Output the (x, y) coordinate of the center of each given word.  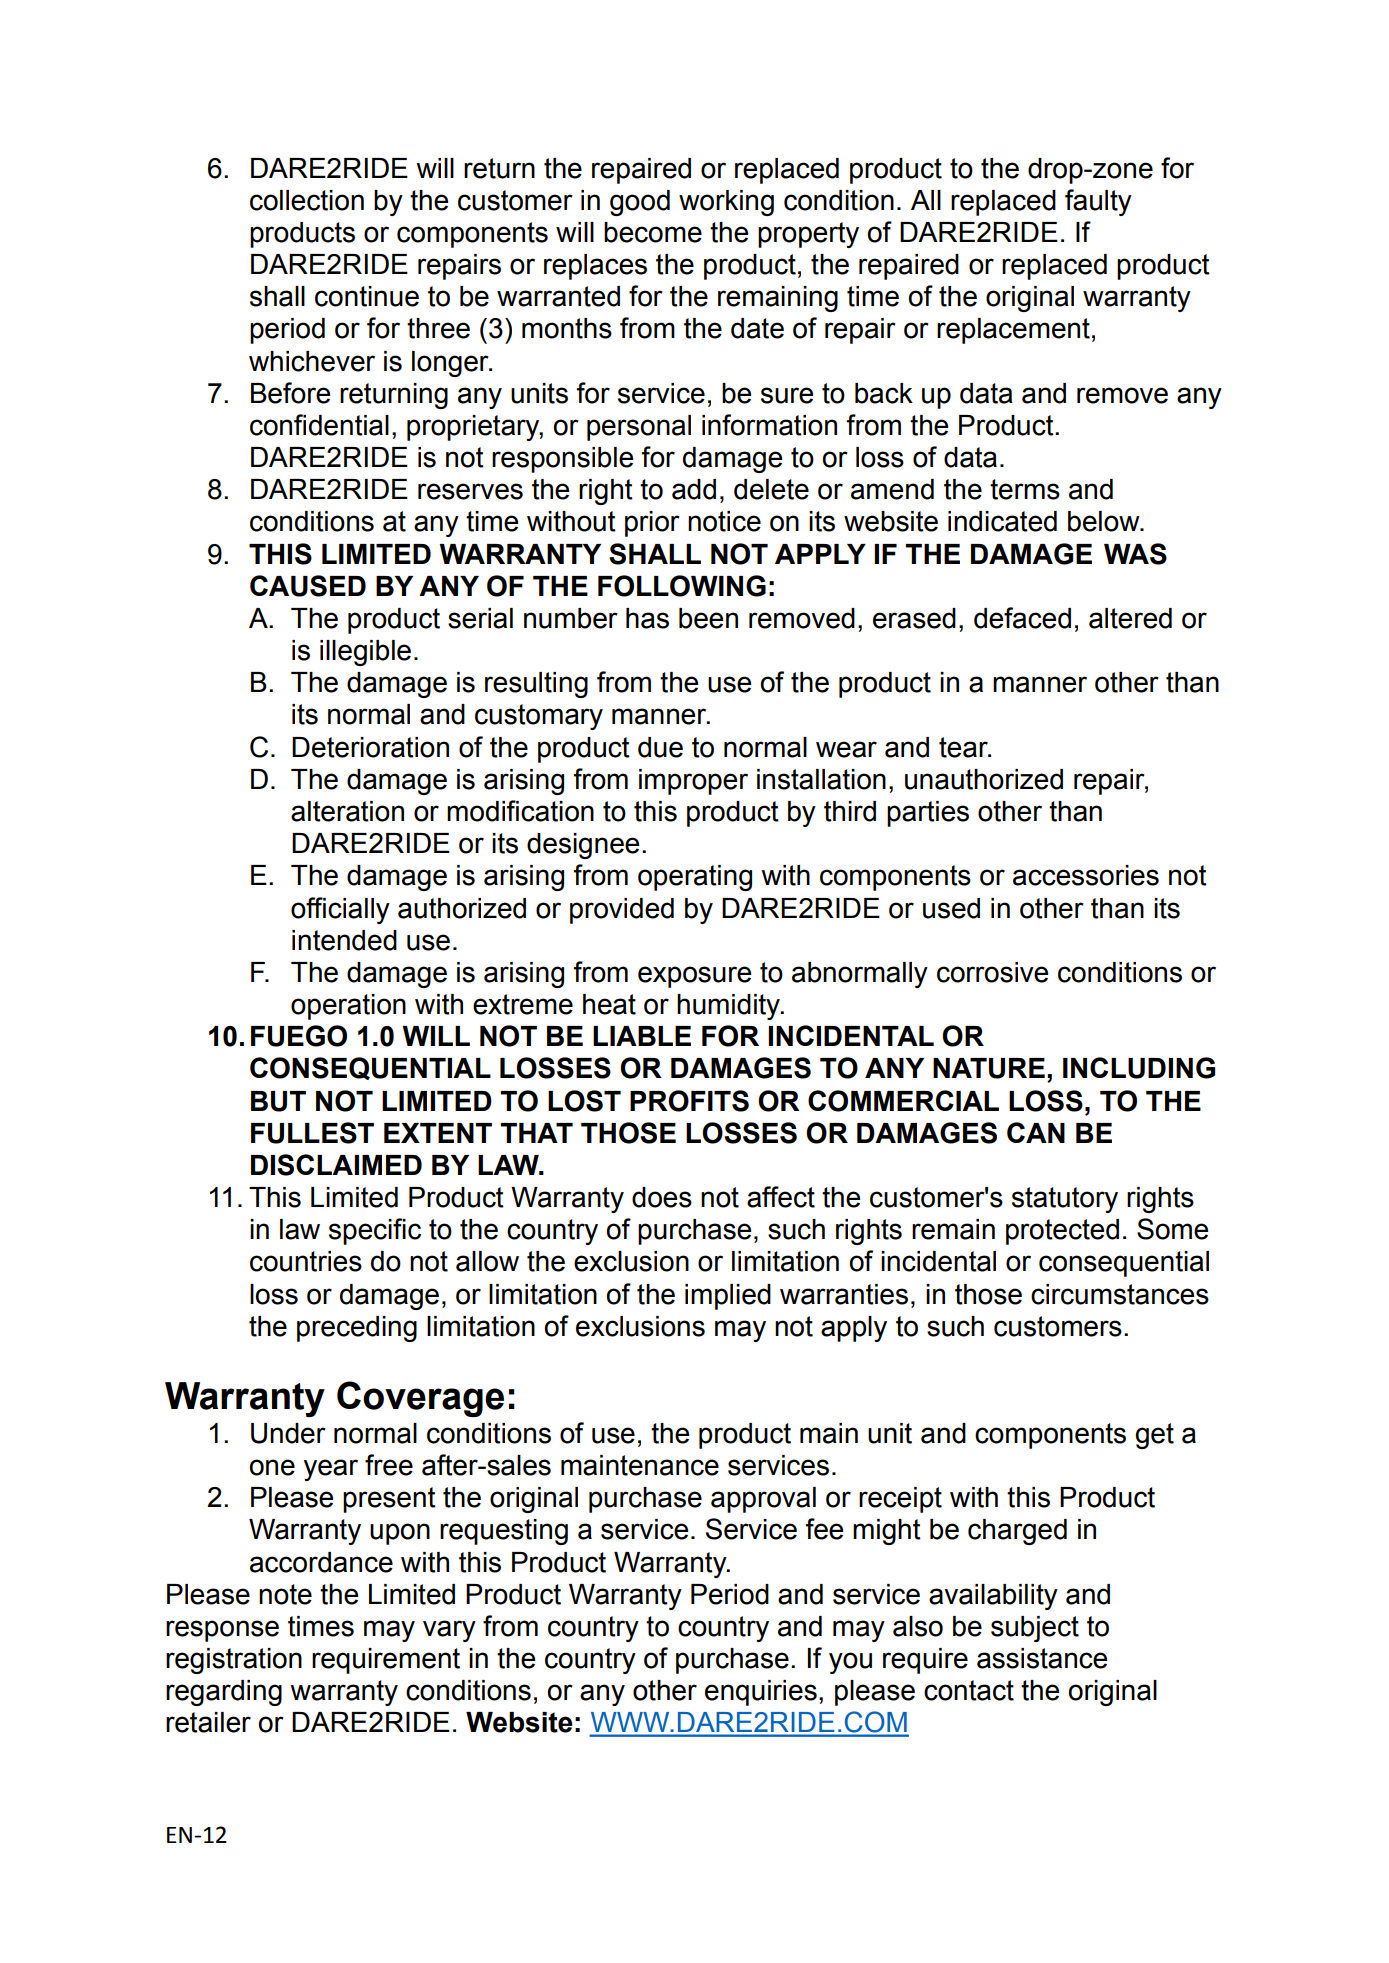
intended (344, 940)
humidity (730, 1007)
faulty (1098, 202)
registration (234, 1661)
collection (307, 200)
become (653, 232)
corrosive (992, 972)
